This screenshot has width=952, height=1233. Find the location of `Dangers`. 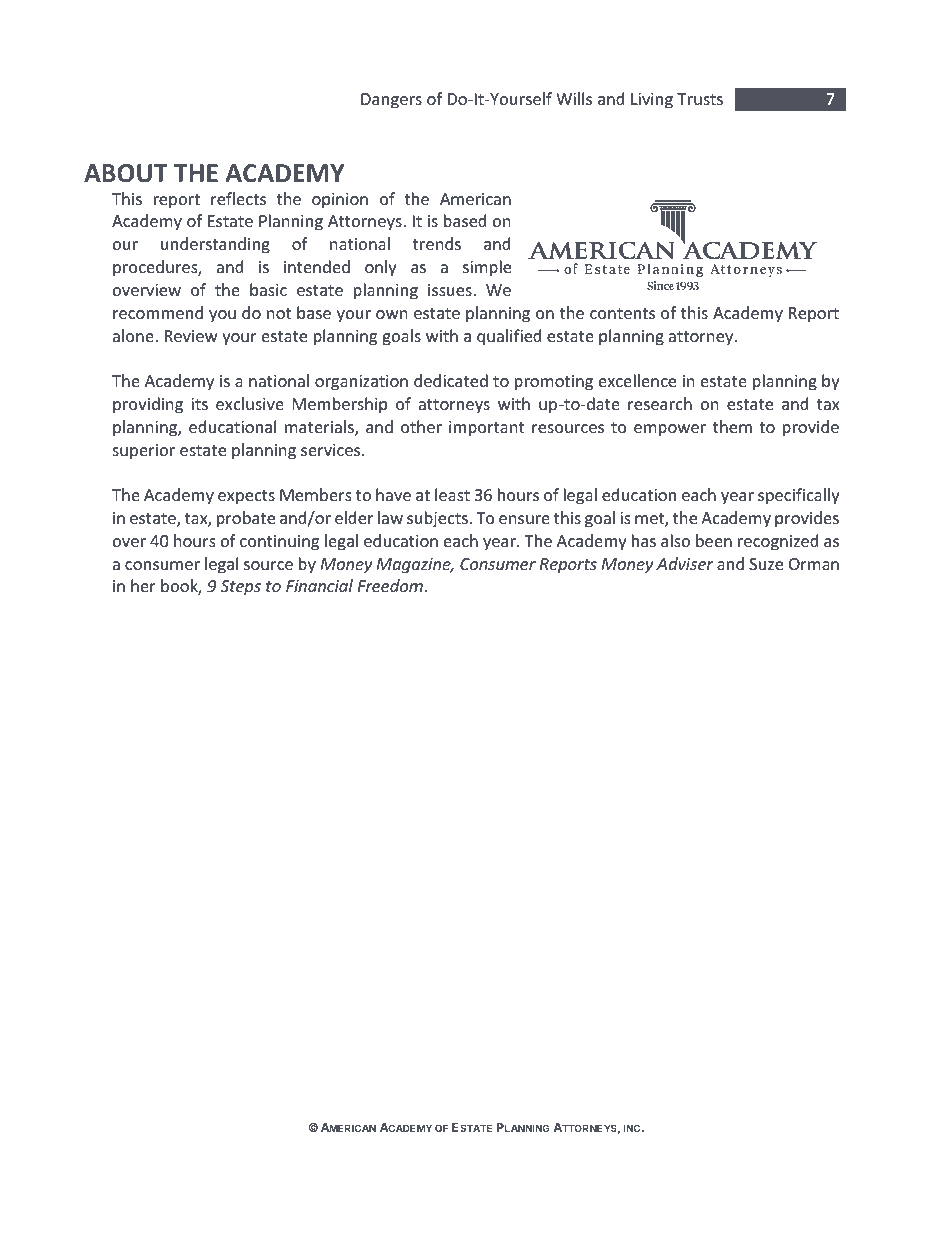

Dangers is located at coordinates (391, 101).
